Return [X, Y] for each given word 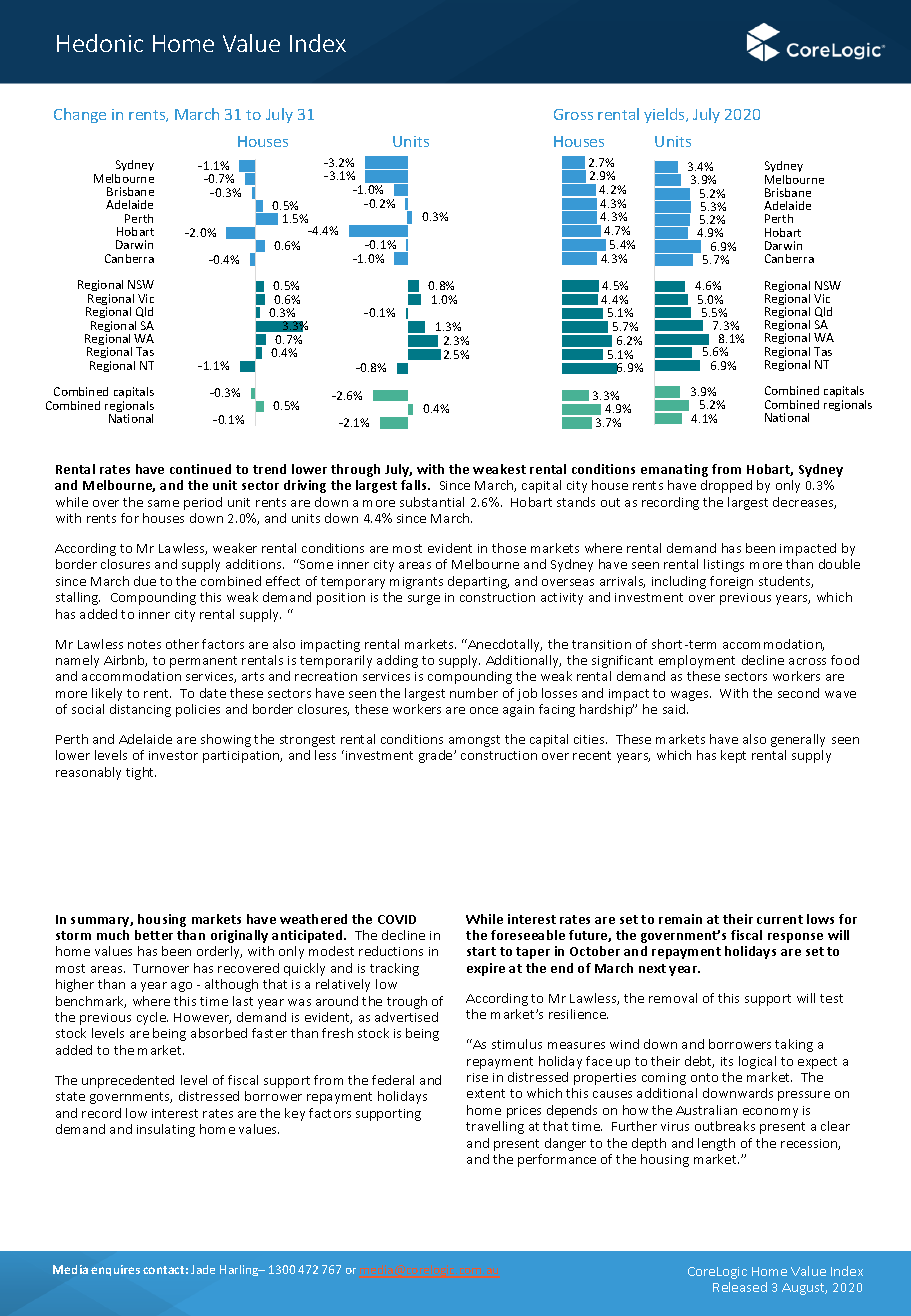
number [474, 693]
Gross [573, 114]
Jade [203, 1269]
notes [144, 644]
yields [665, 115]
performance [557, 1160]
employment [697, 661]
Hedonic [100, 43]
